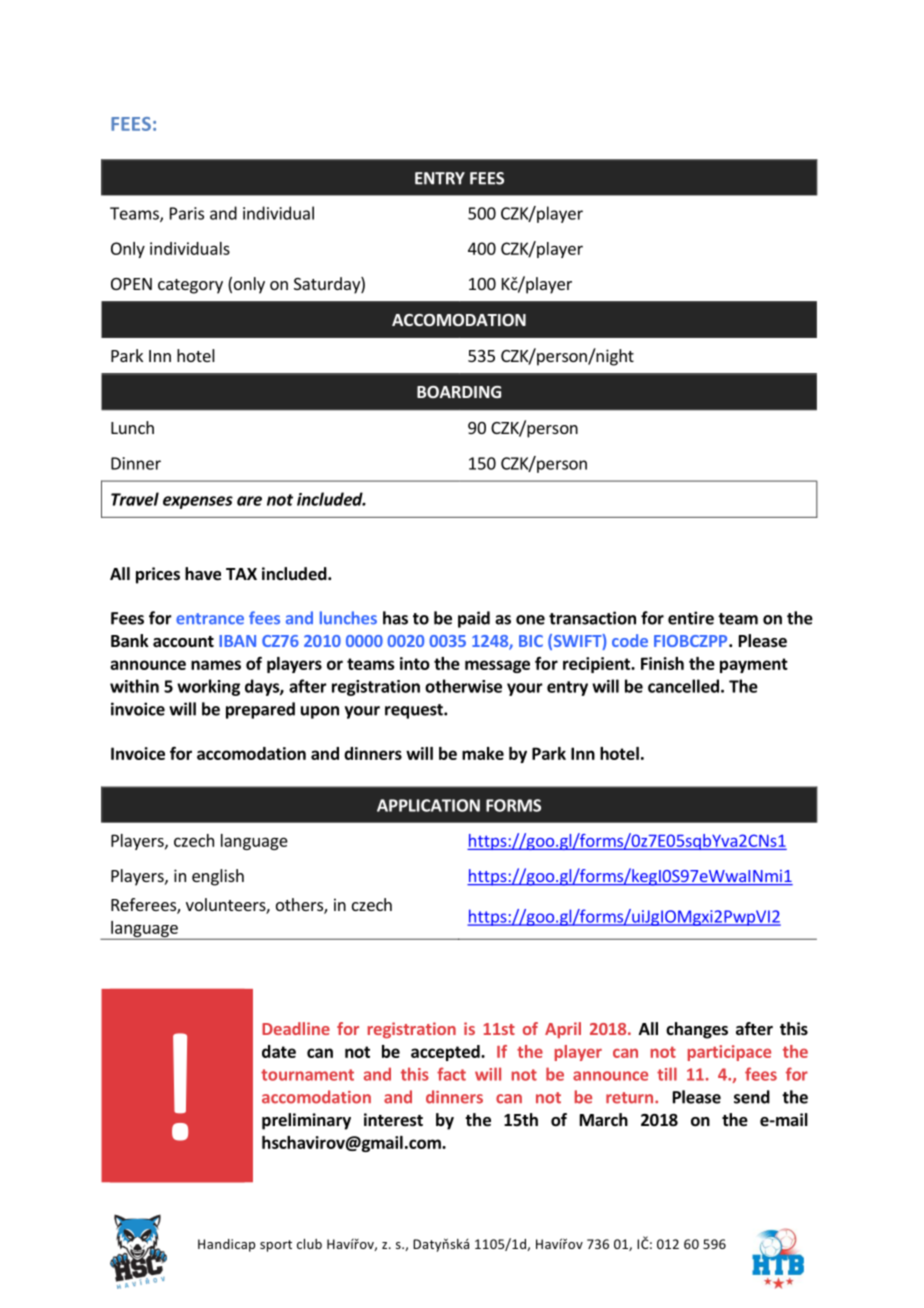 Image resolution: width=924 pixels, height=1308 pixels. I want to click on expenses, so click(198, 502).
